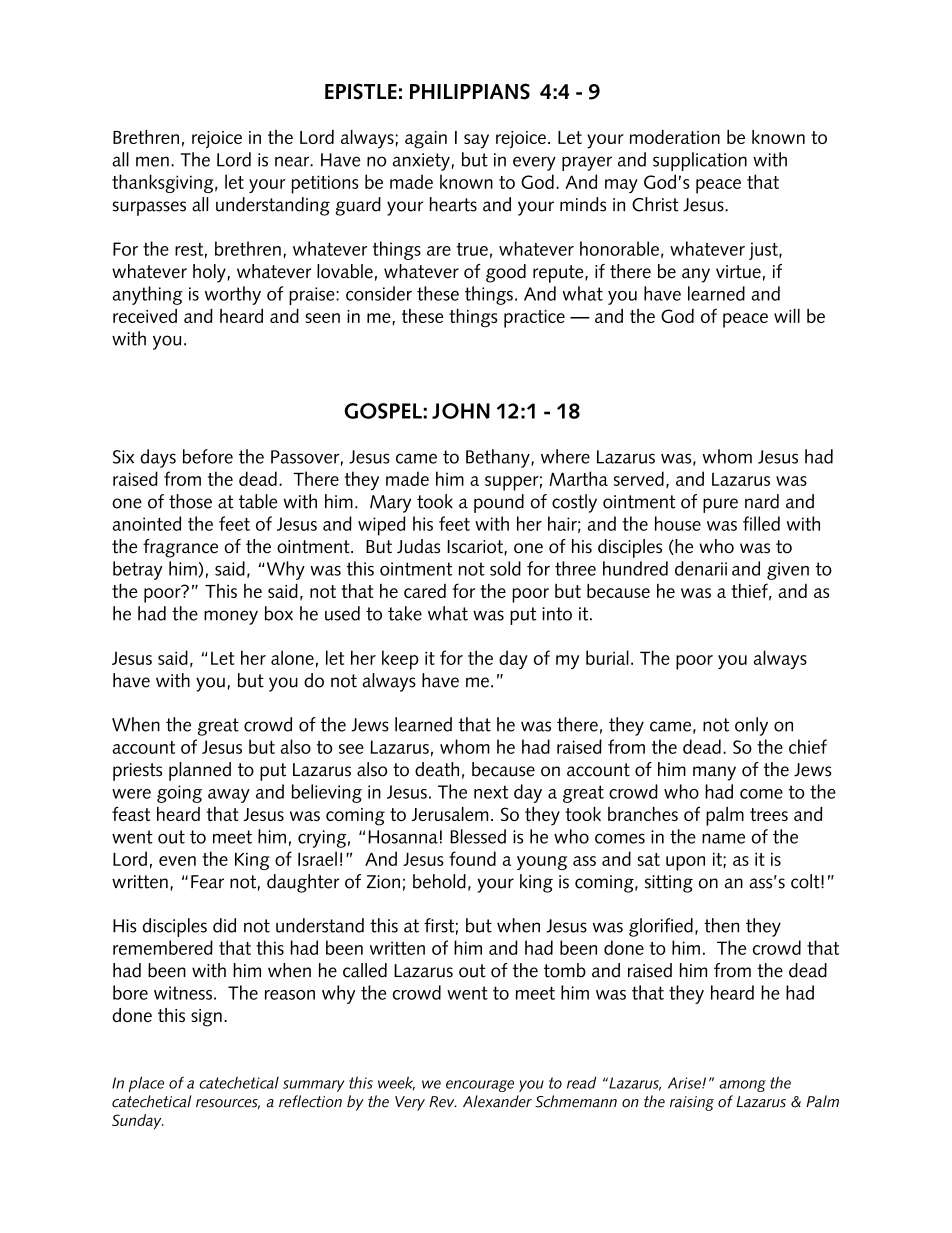  Describe the element at coordinates (146, 1084) in the page. I see `place` at that location.
